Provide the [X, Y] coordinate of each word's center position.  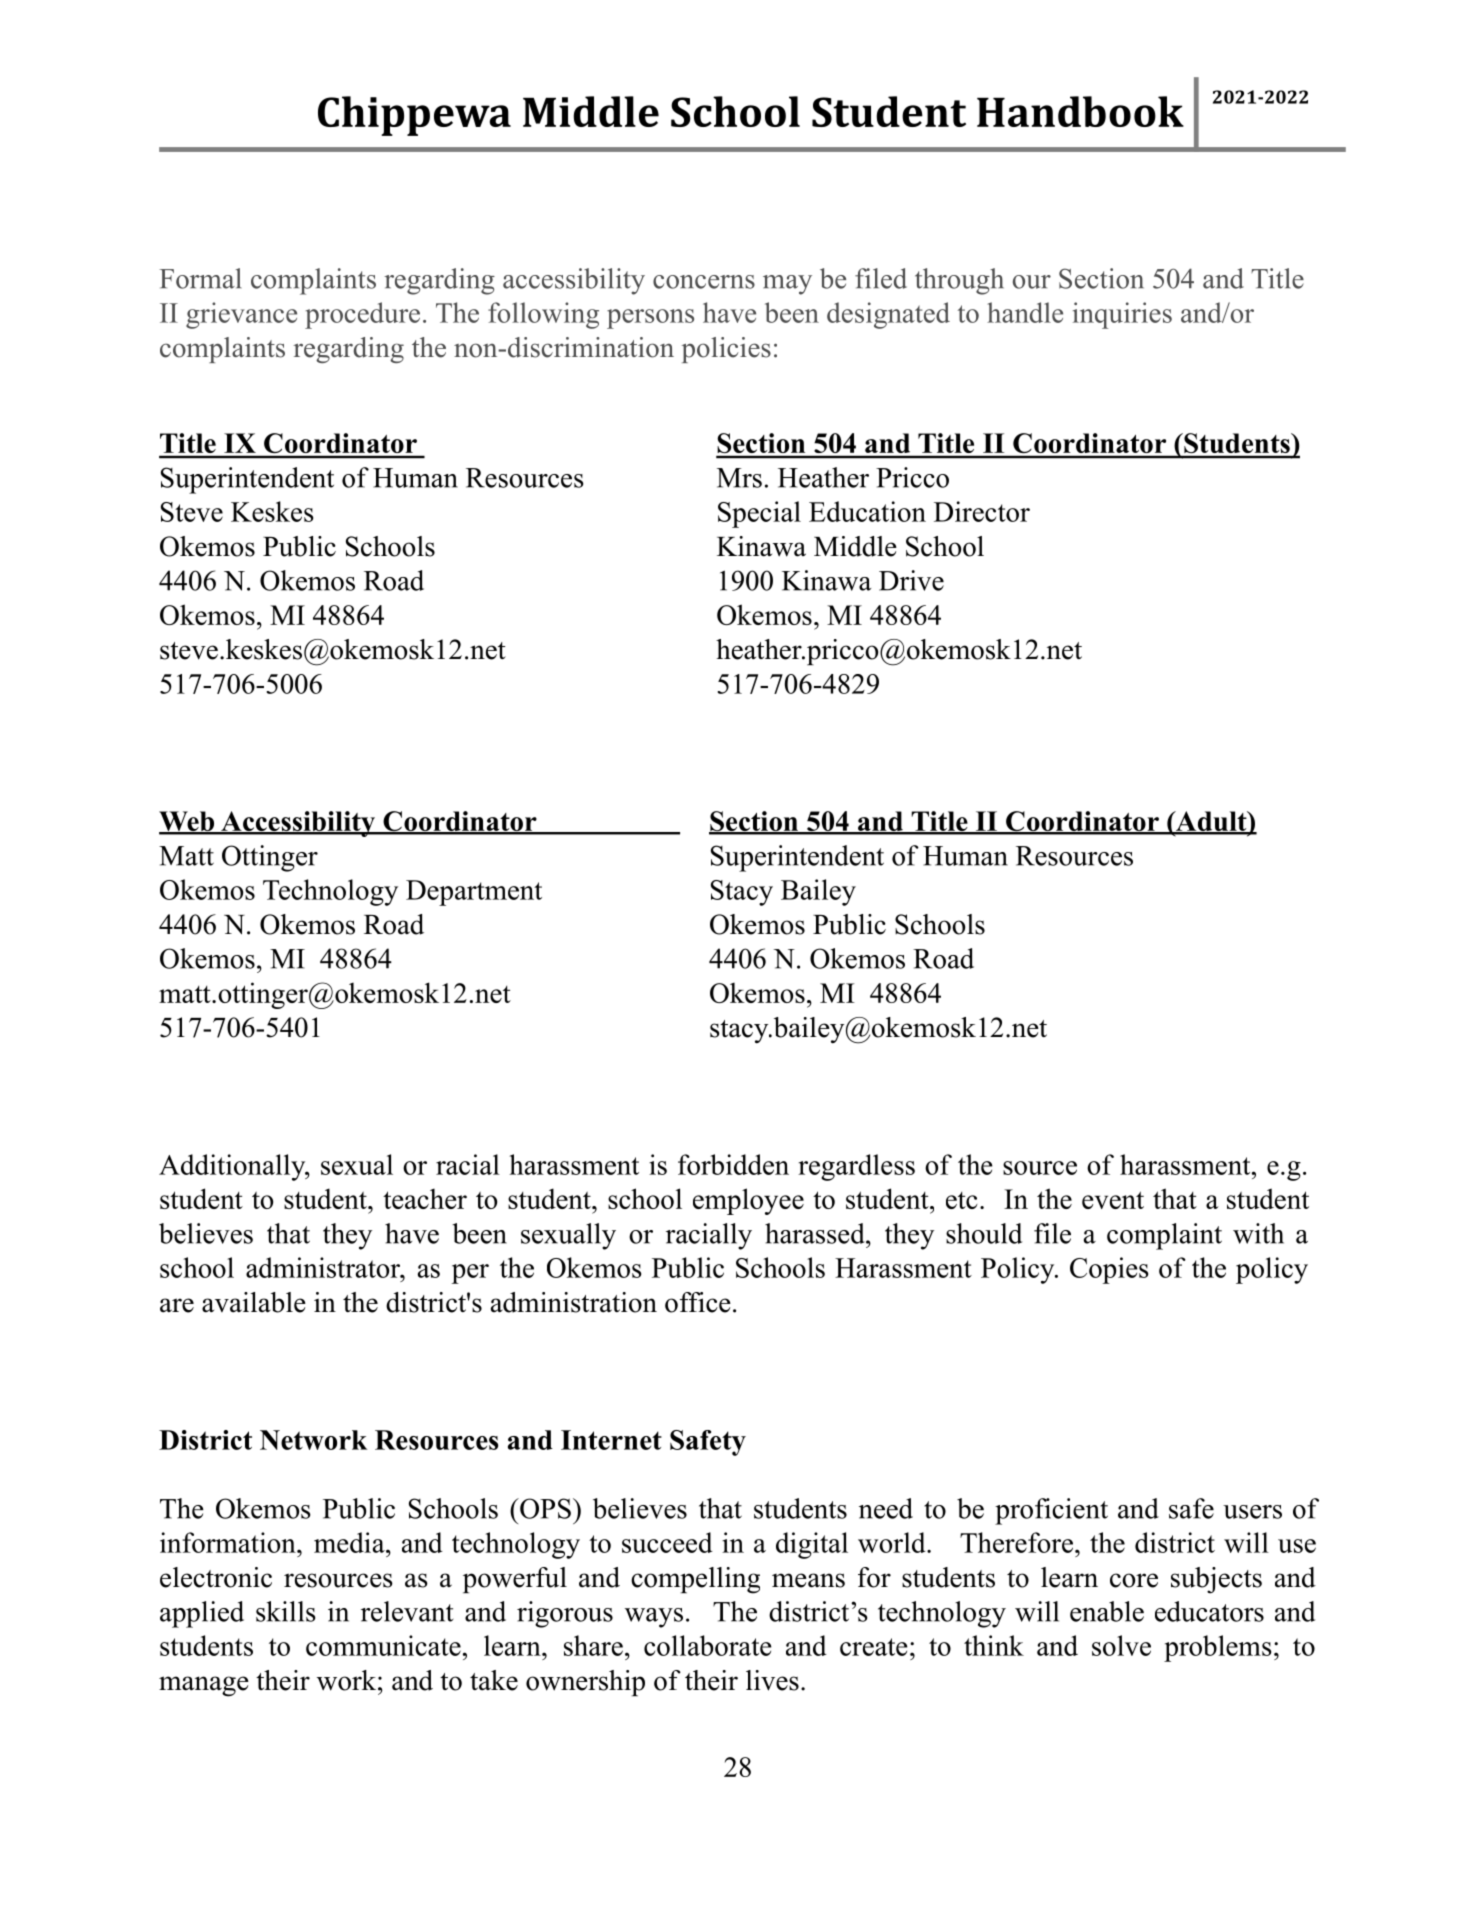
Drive [911, 580]
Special [759, 514]
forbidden [733, 1164]
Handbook [1080, 111]
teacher [425, 1198]
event [1113, 1200]
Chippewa [414, 116]
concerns [704, 282]
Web [188, 822]
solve [1121, 1645]
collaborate [708, 1645]
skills [286, 1611]
